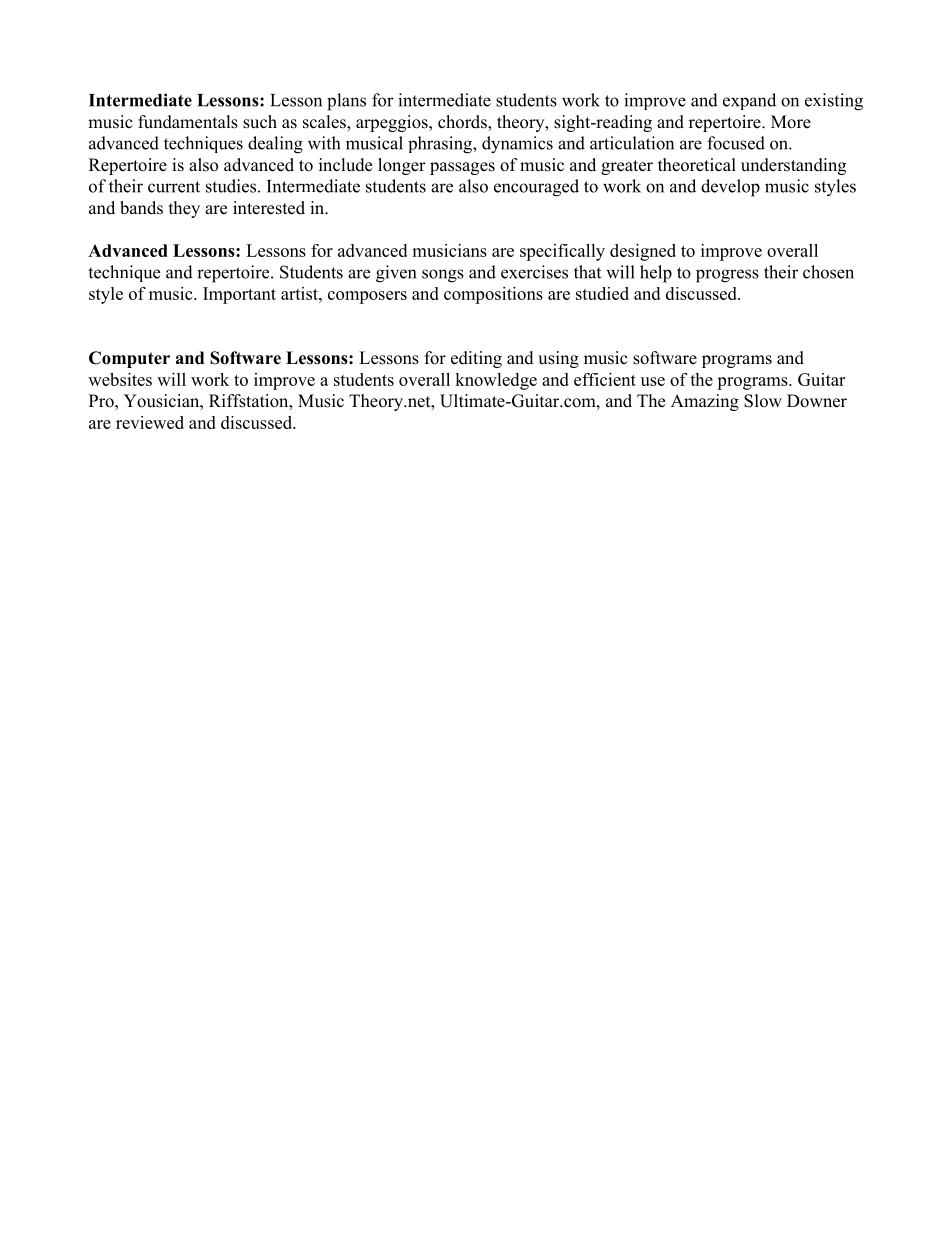  I want to click on progress, so click(727, 276).
